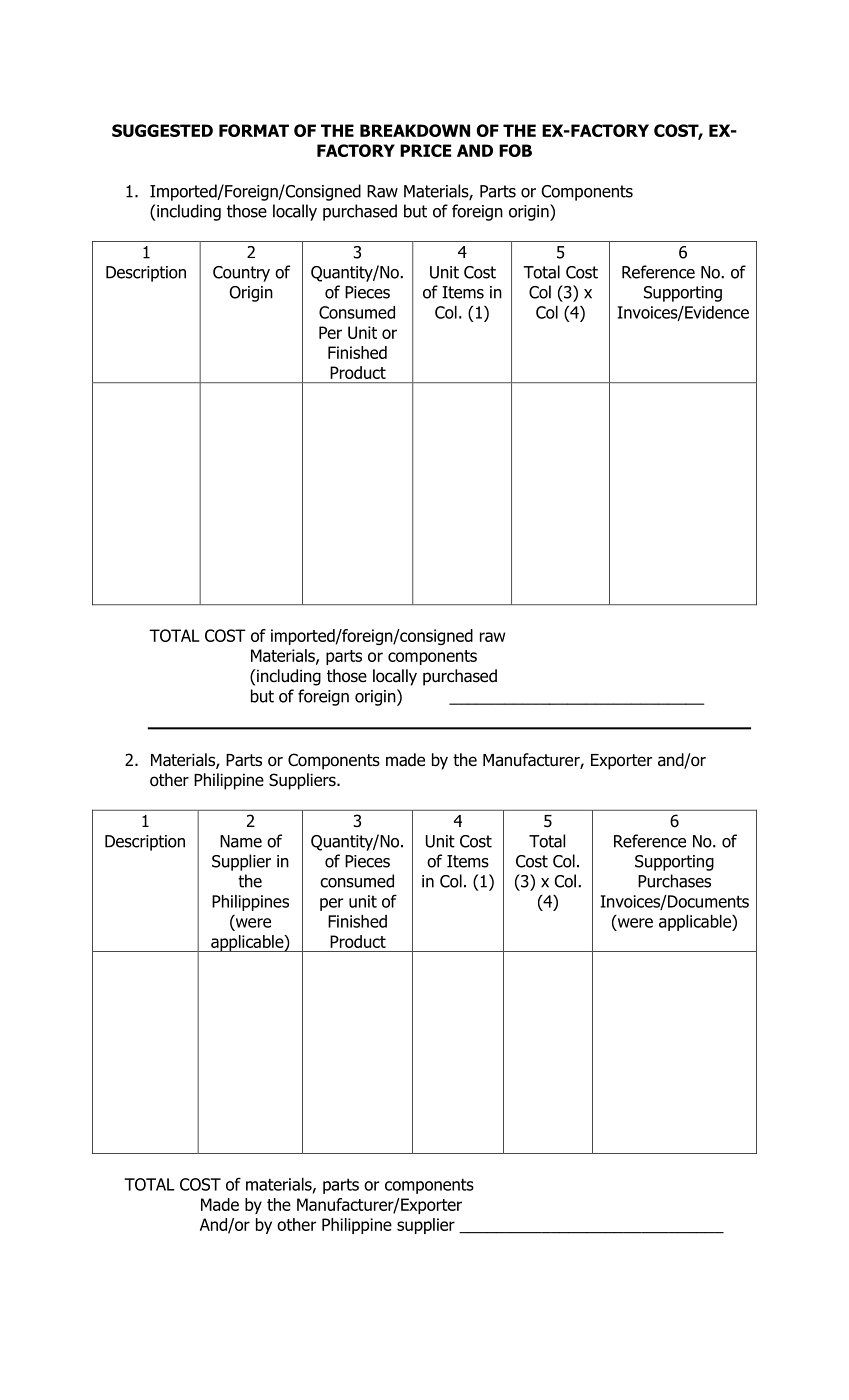 The width and height of the screenshot is (849, 1400). What do you see at coordinates (254, 130) in the screenshot?
I see `FORMAT` at bounding box center [254, 130].
